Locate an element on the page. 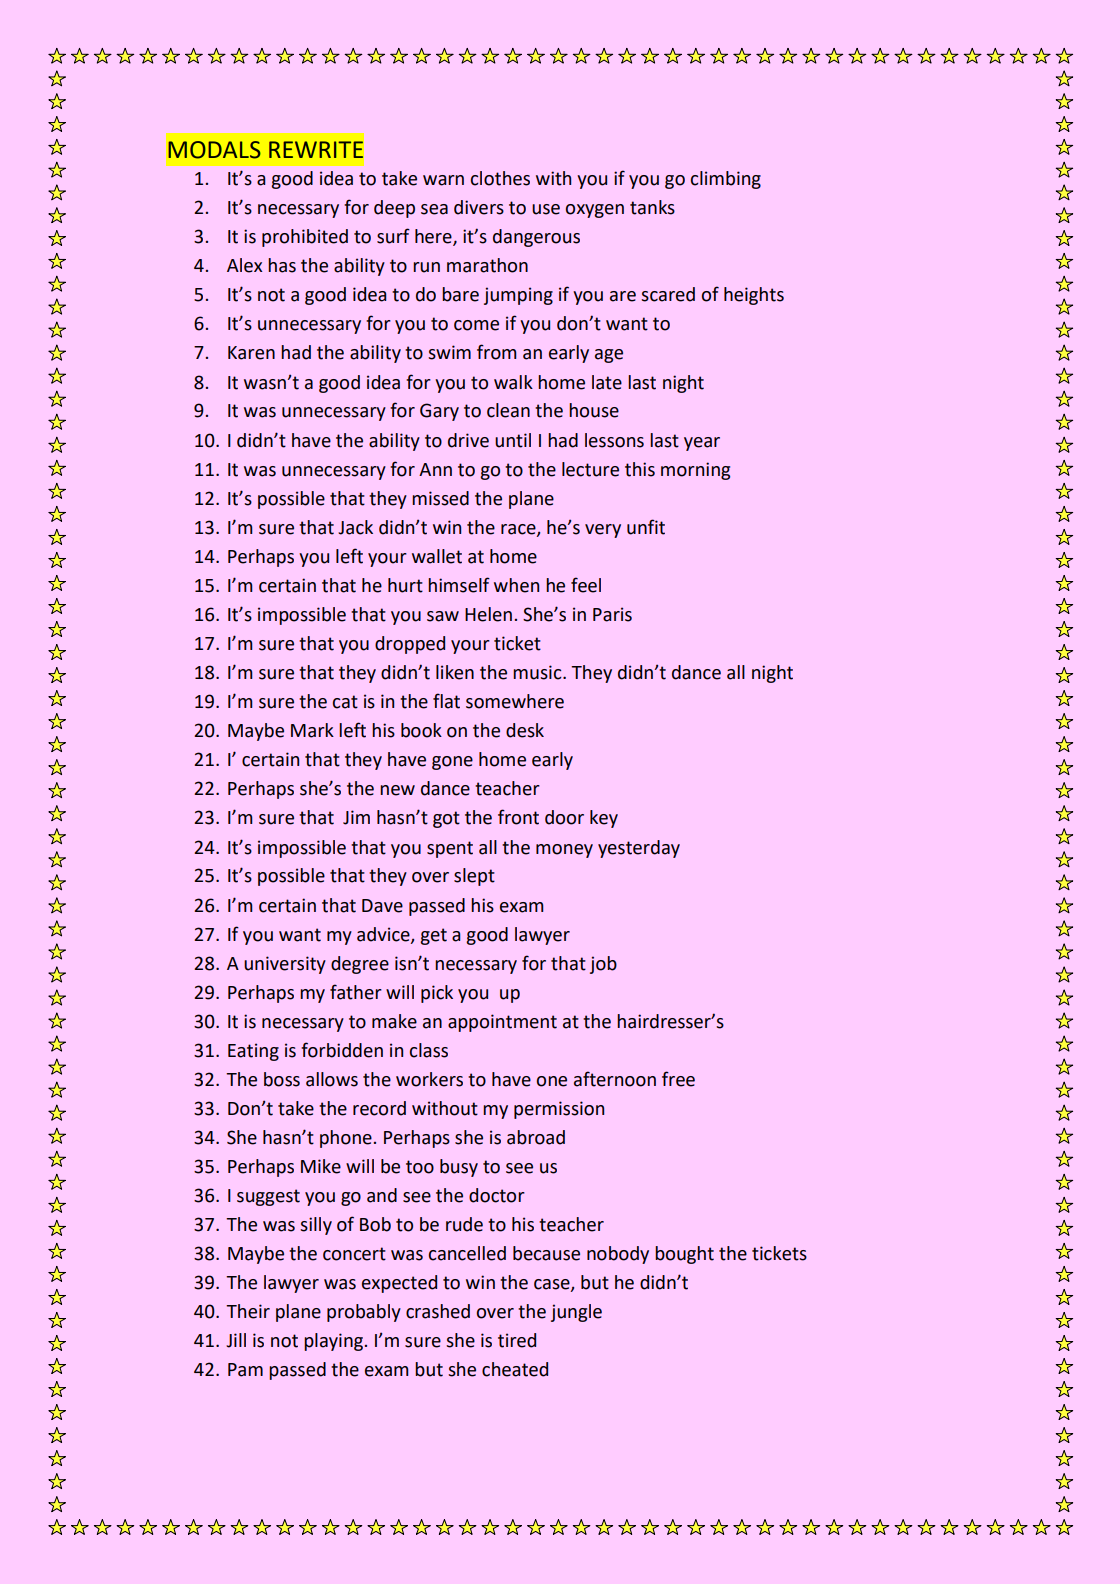 This image has height=1584, width=1120. climbing is located at coordinates (726, 180).
